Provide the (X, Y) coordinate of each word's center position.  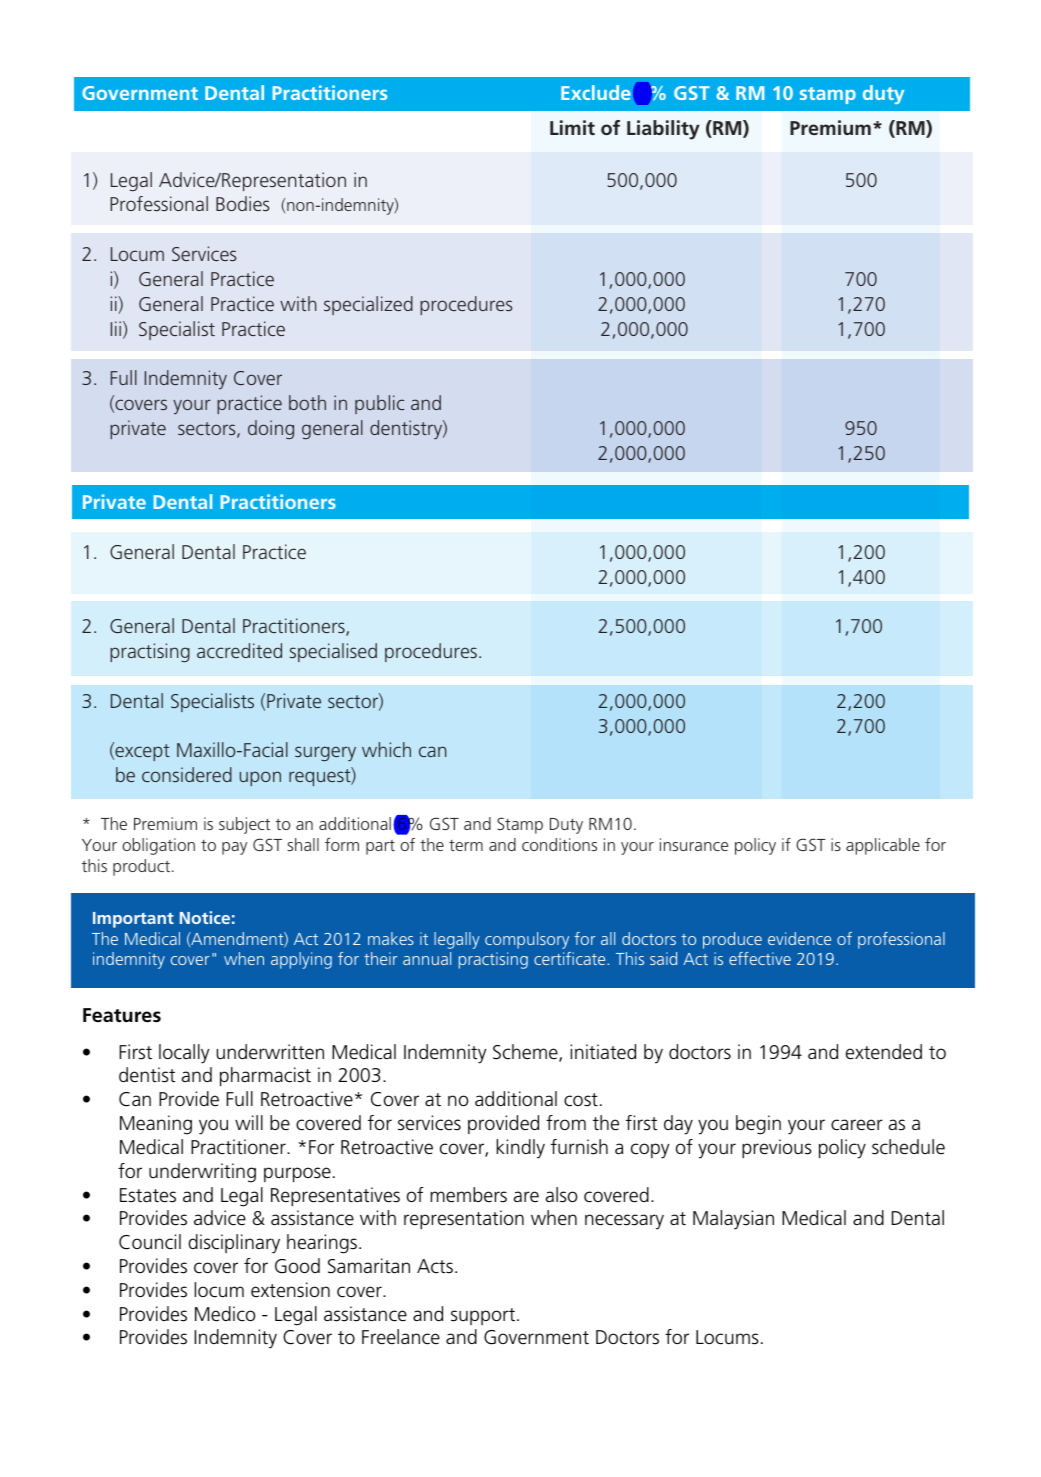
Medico (225, 1314)
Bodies (243, 203)
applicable (883, 846)
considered (187, 774)
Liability (663, 130)
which (386, 749)
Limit (572, 127)
